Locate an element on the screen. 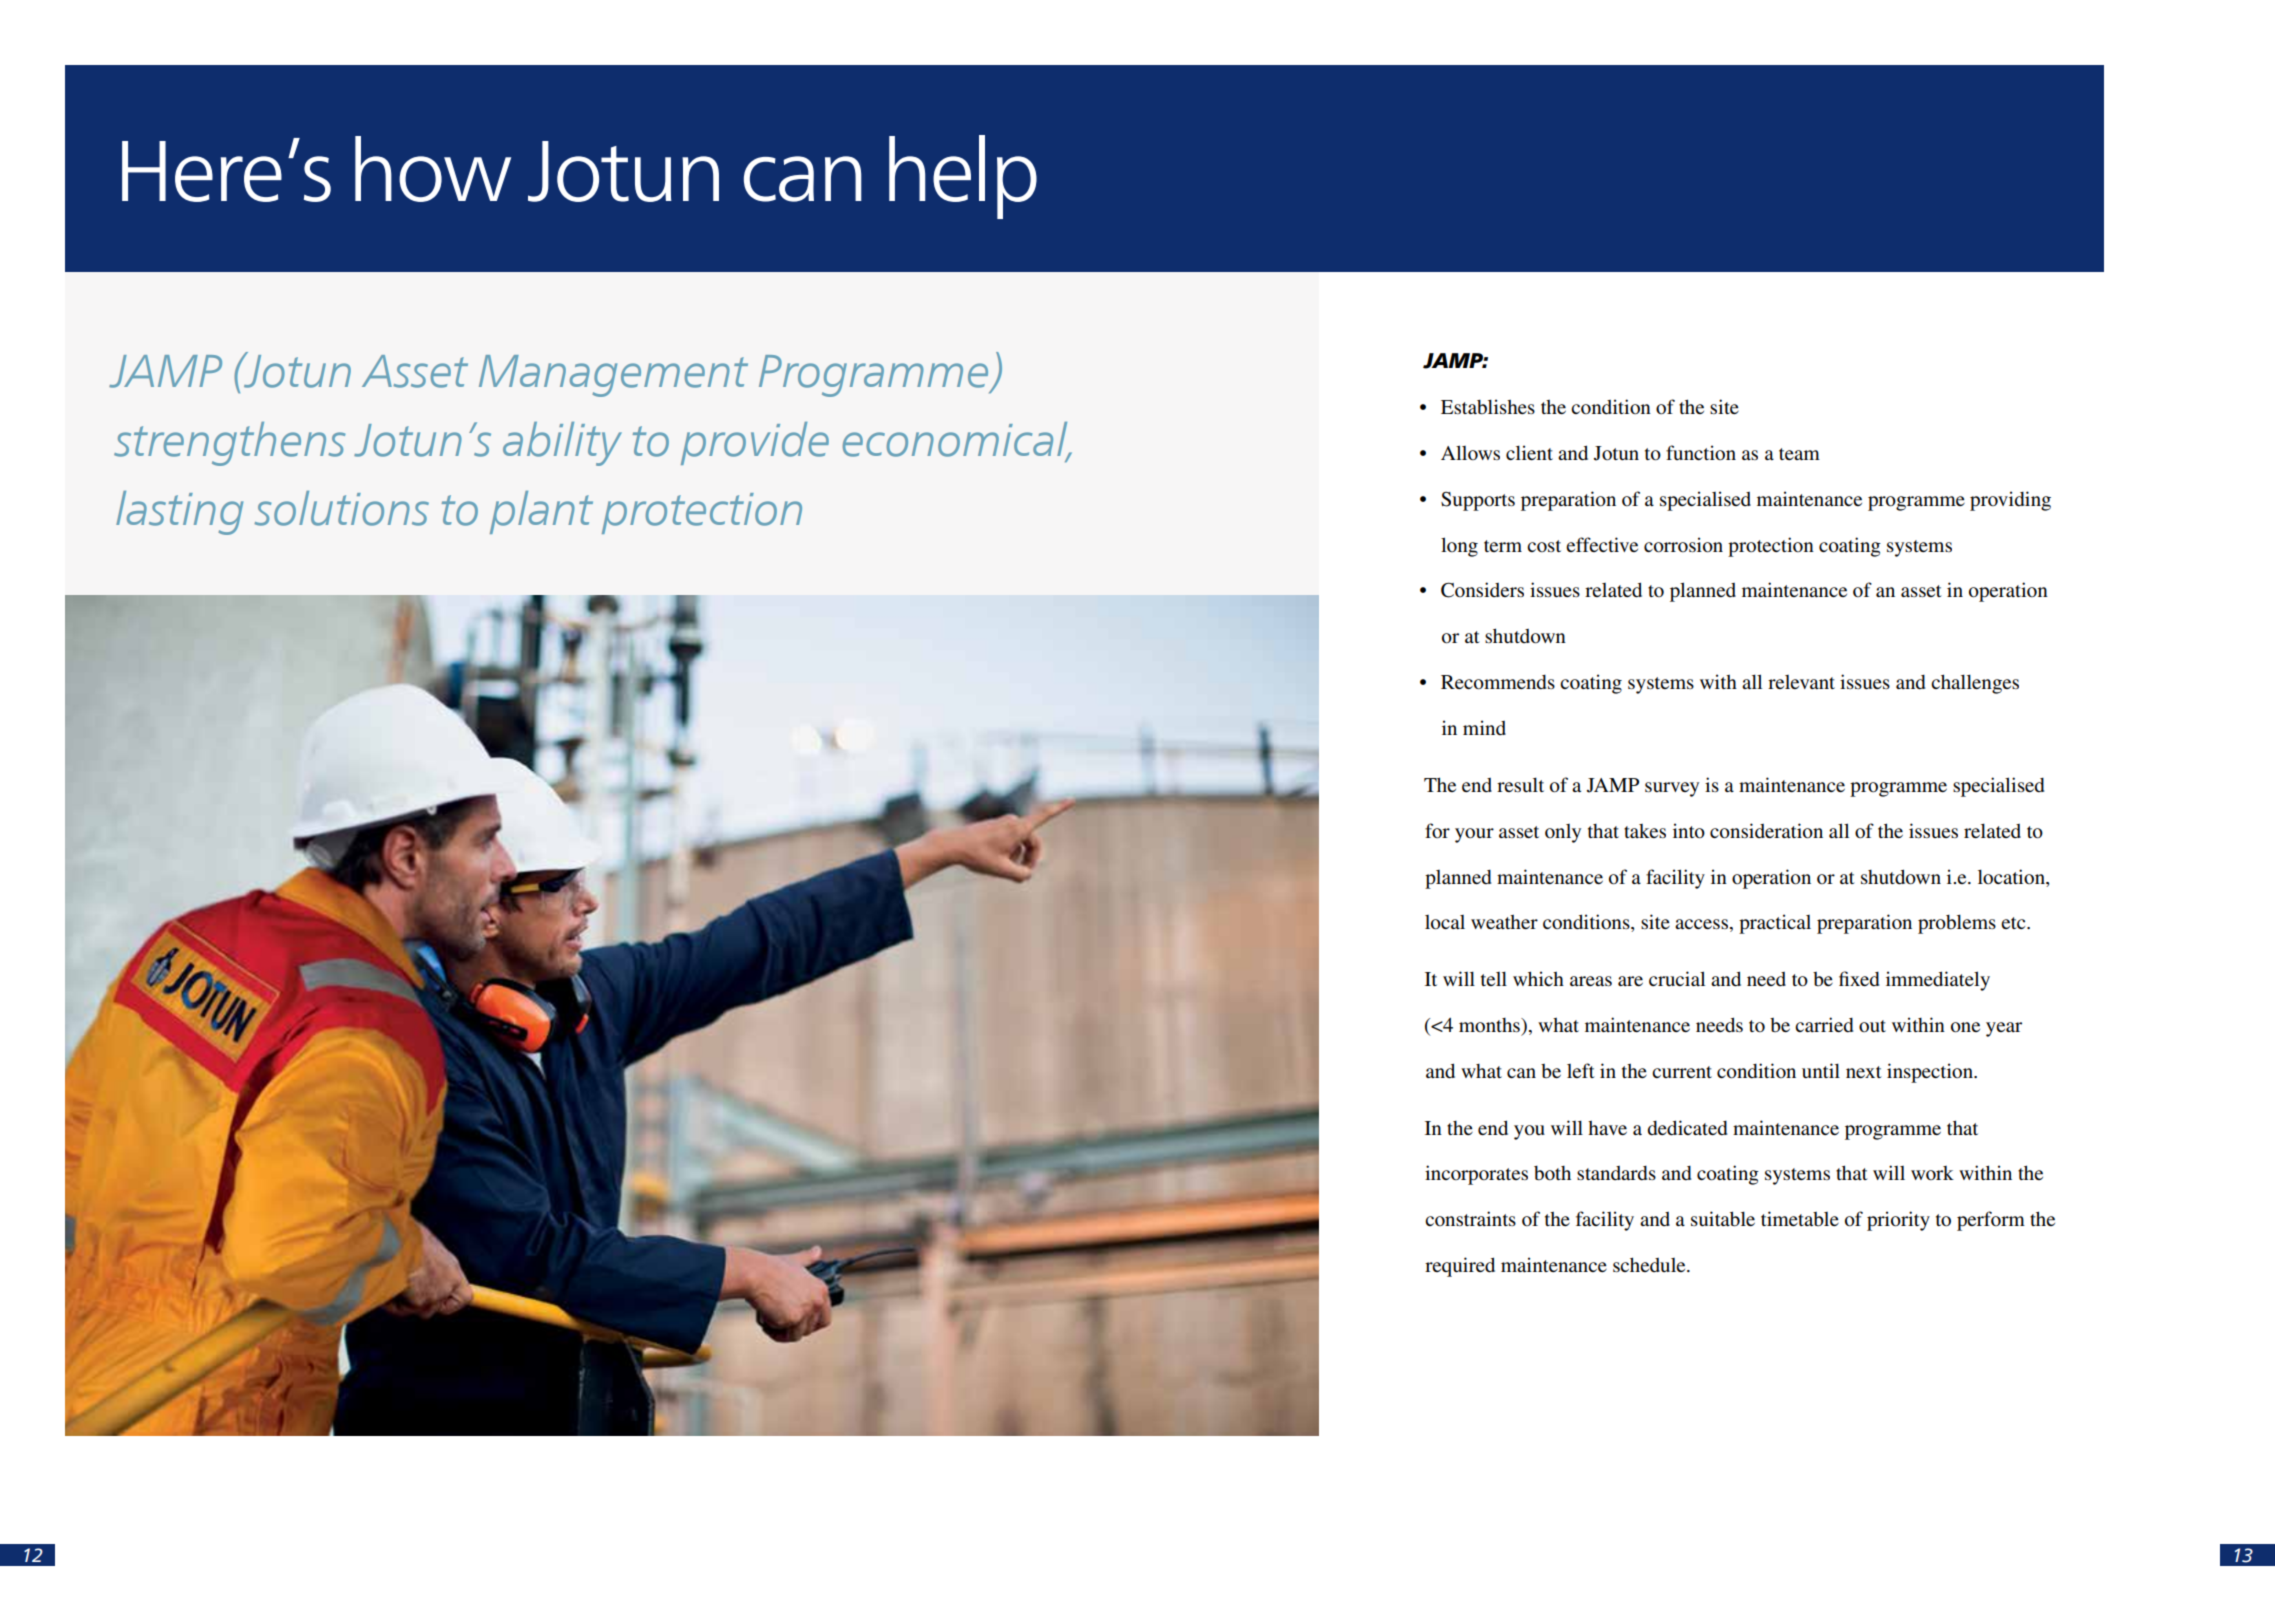  required is located at coordinates (1460, 1267).
